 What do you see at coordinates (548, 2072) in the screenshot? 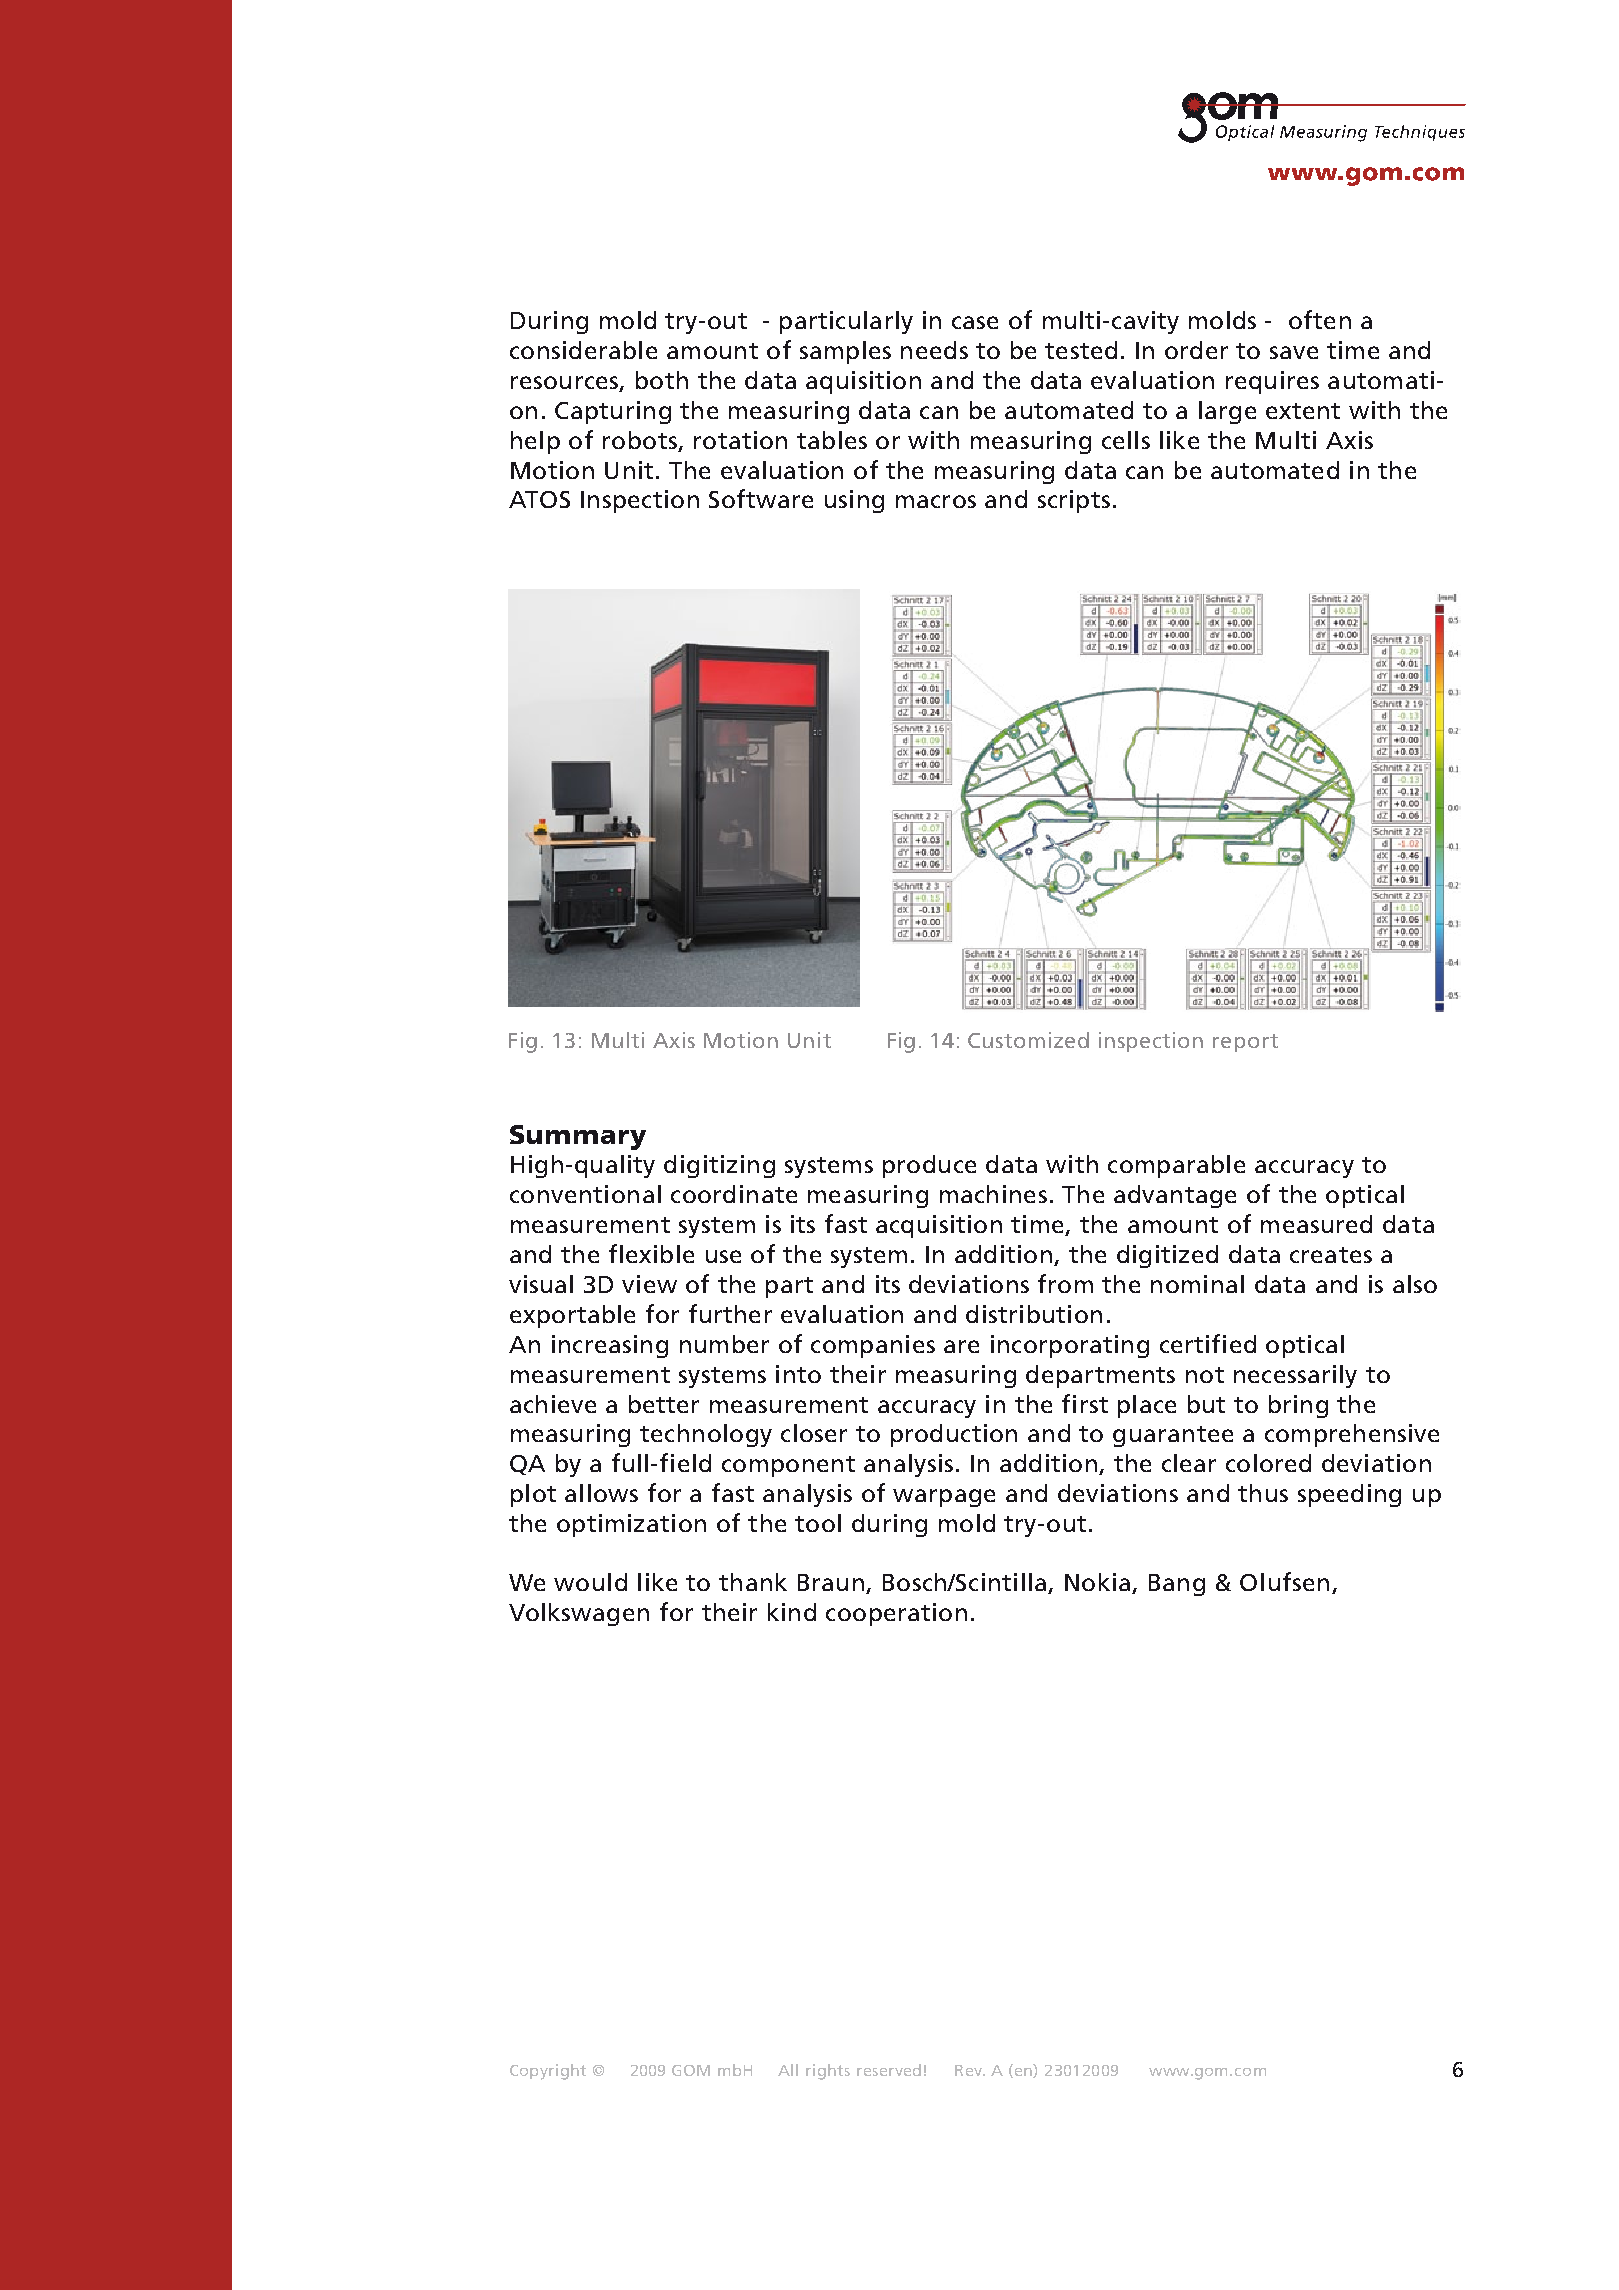
I see `Copyright` at bounding box center [548, 2072].
